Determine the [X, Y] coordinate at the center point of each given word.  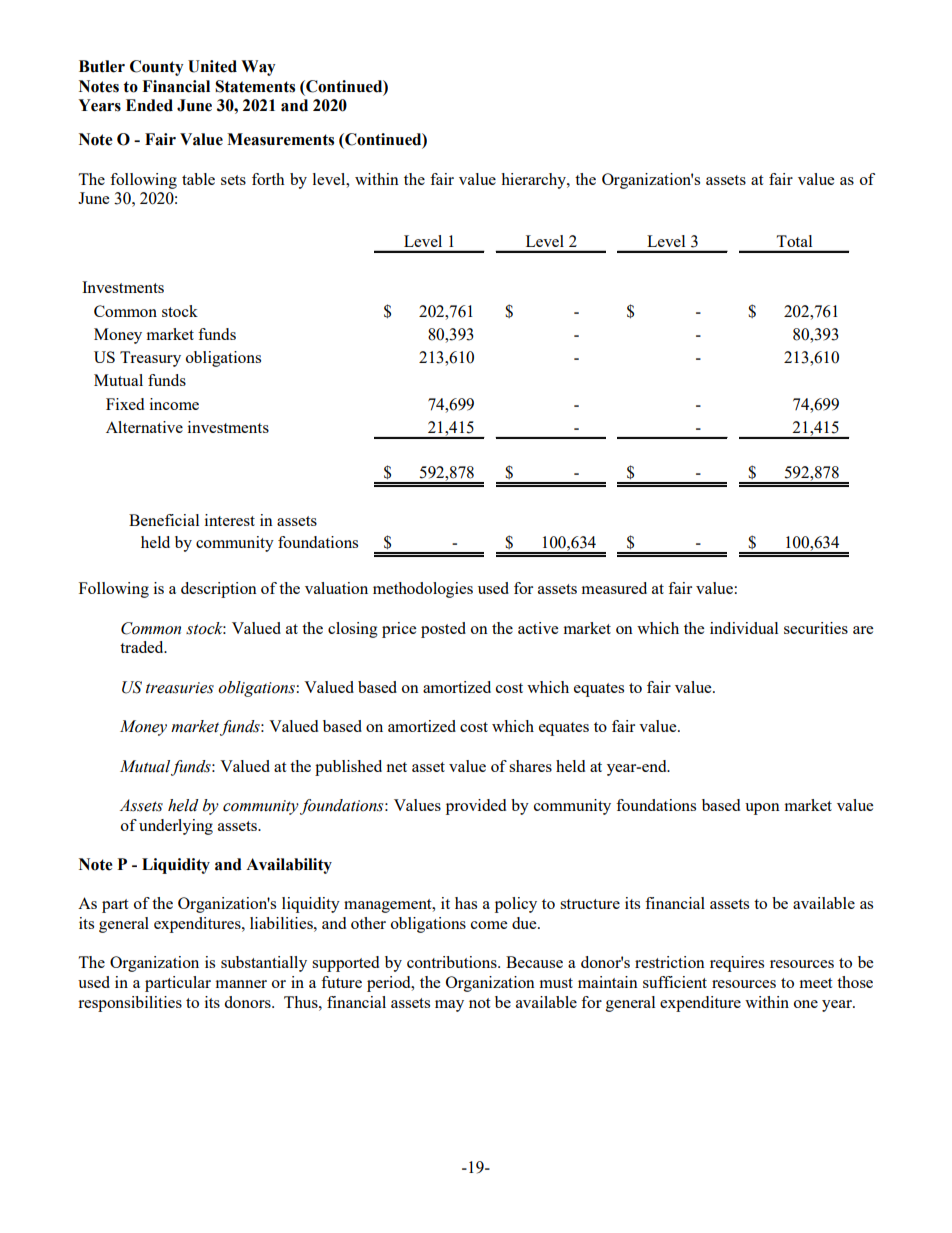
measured [614, 588]
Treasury [150, 359]
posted [443, 630]
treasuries [180, 688]
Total [794, 241]
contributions [453, 962]
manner [241, 984]
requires [737, 964]
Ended [149, 105]
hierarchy [534, 181]
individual [744, 628]
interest [230, 520]
